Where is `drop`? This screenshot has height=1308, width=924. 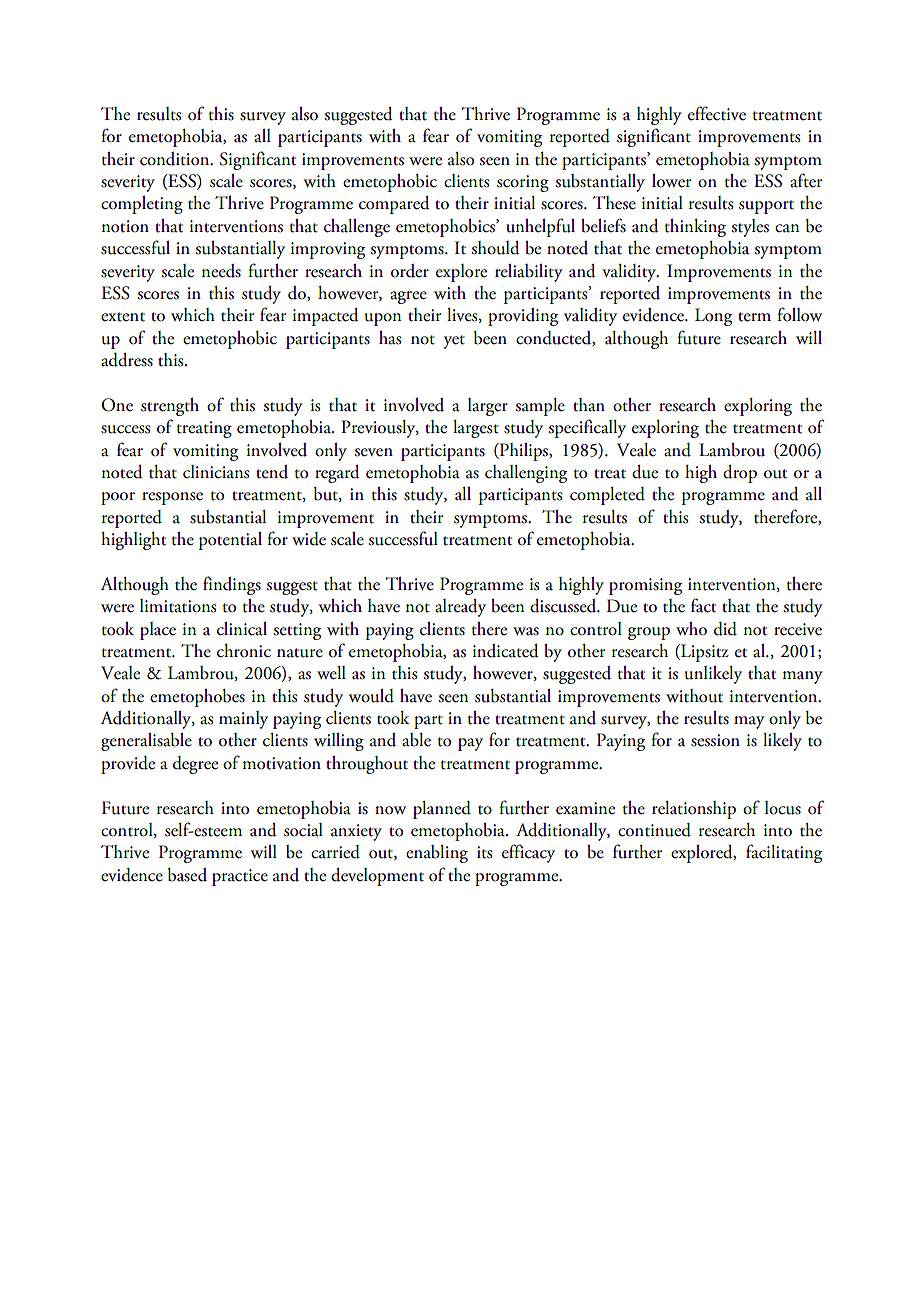 drop is located at coordinates (740, 474).
